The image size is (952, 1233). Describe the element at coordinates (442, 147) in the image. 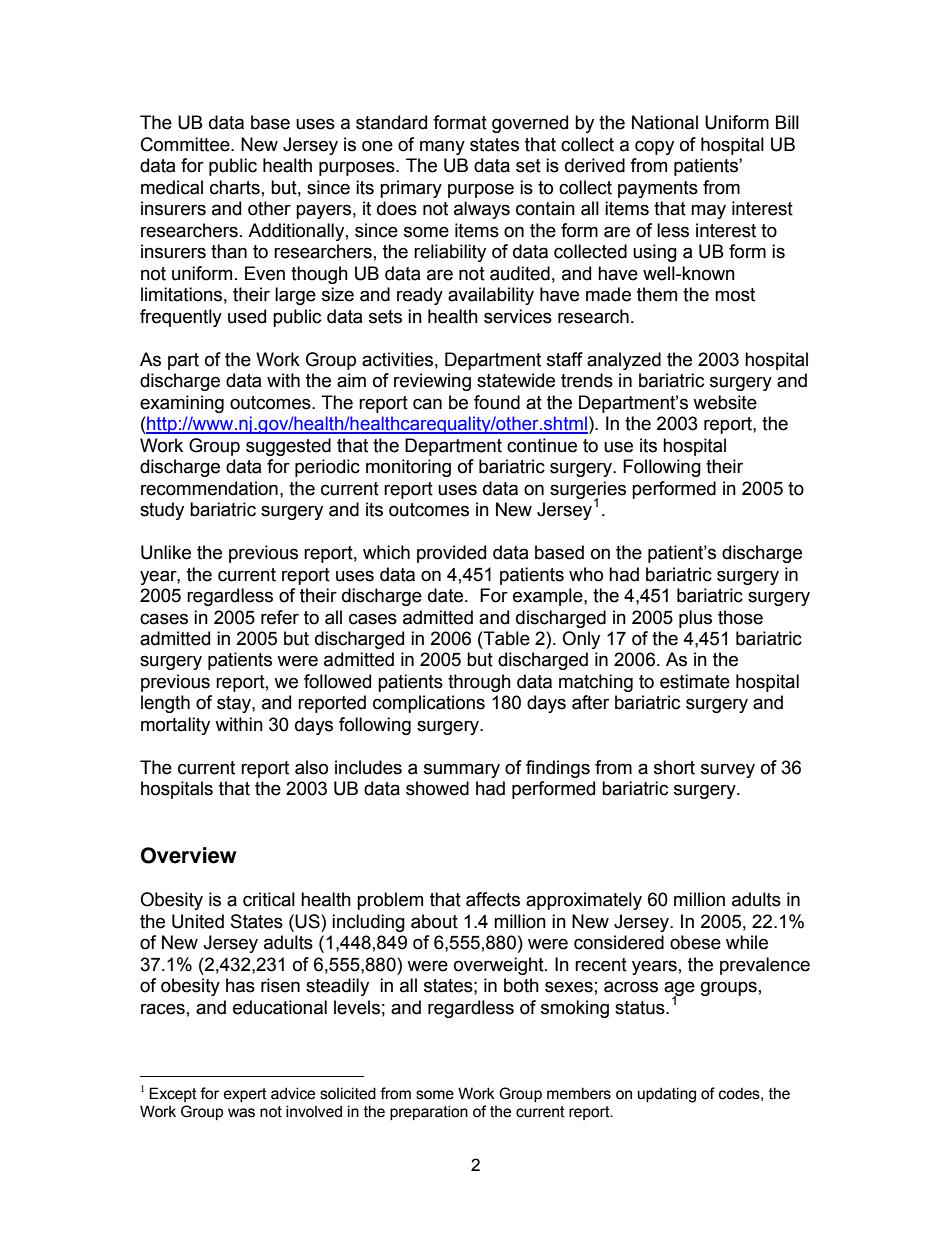

I see `many` at that location.
